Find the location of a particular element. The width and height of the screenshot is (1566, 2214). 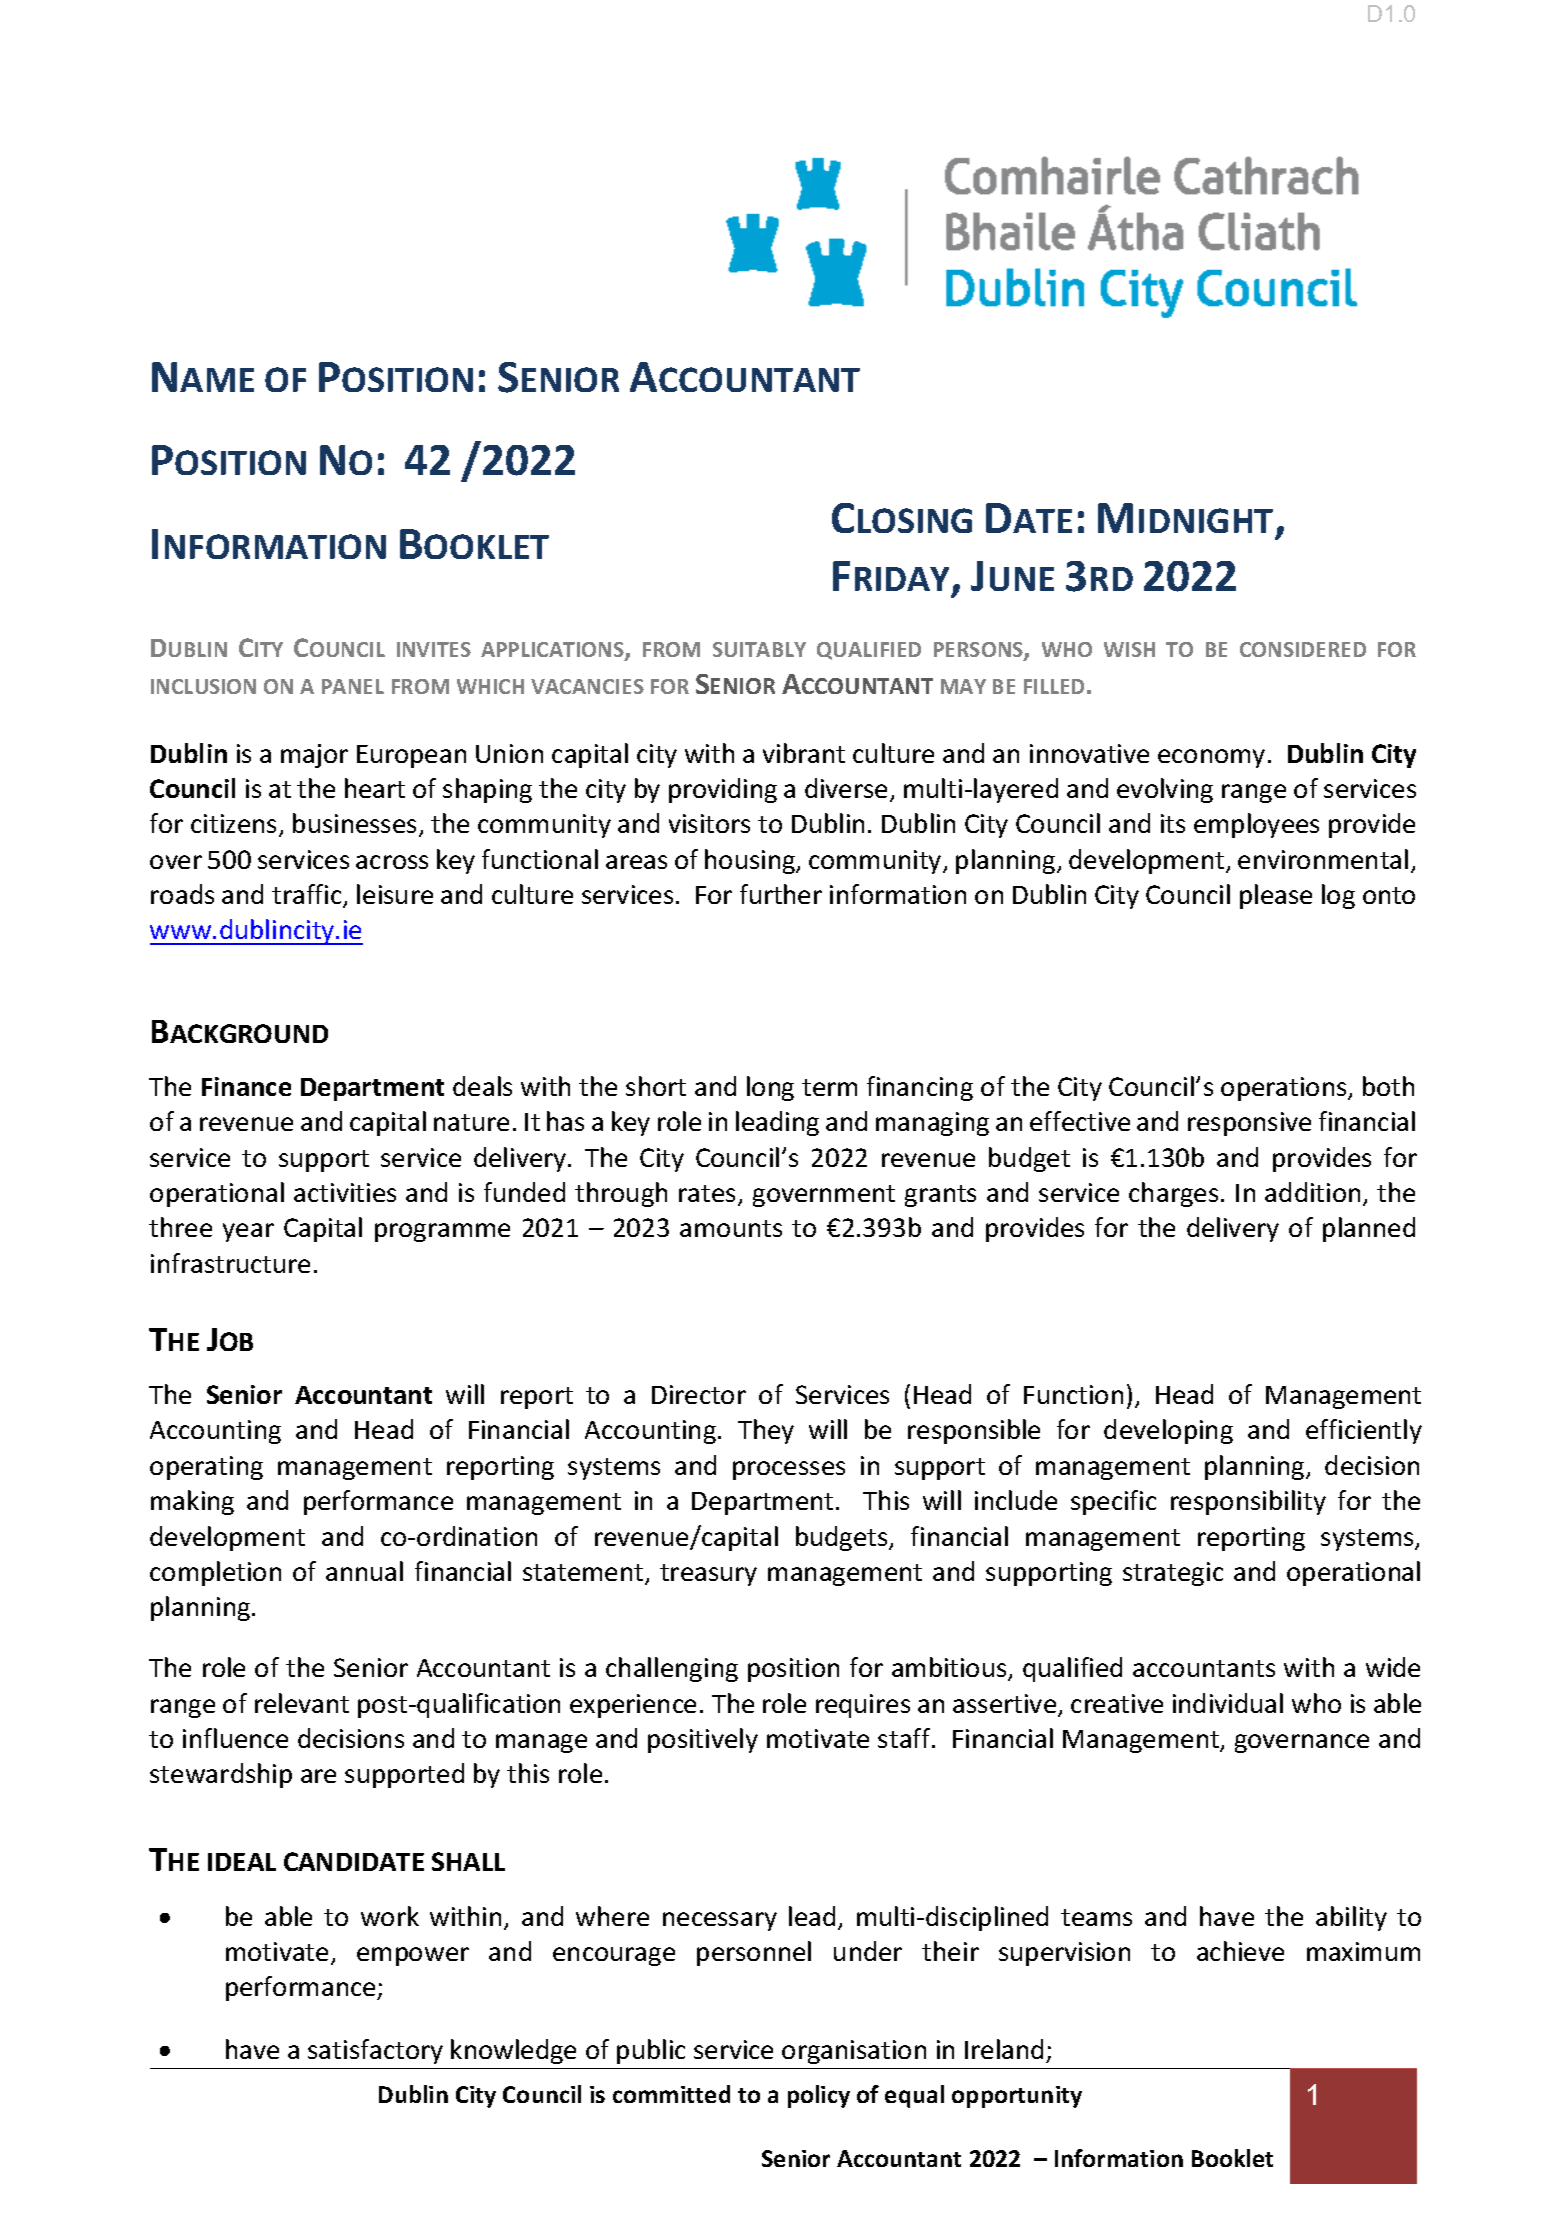

developing is located at coordinates (1168, 1431).
